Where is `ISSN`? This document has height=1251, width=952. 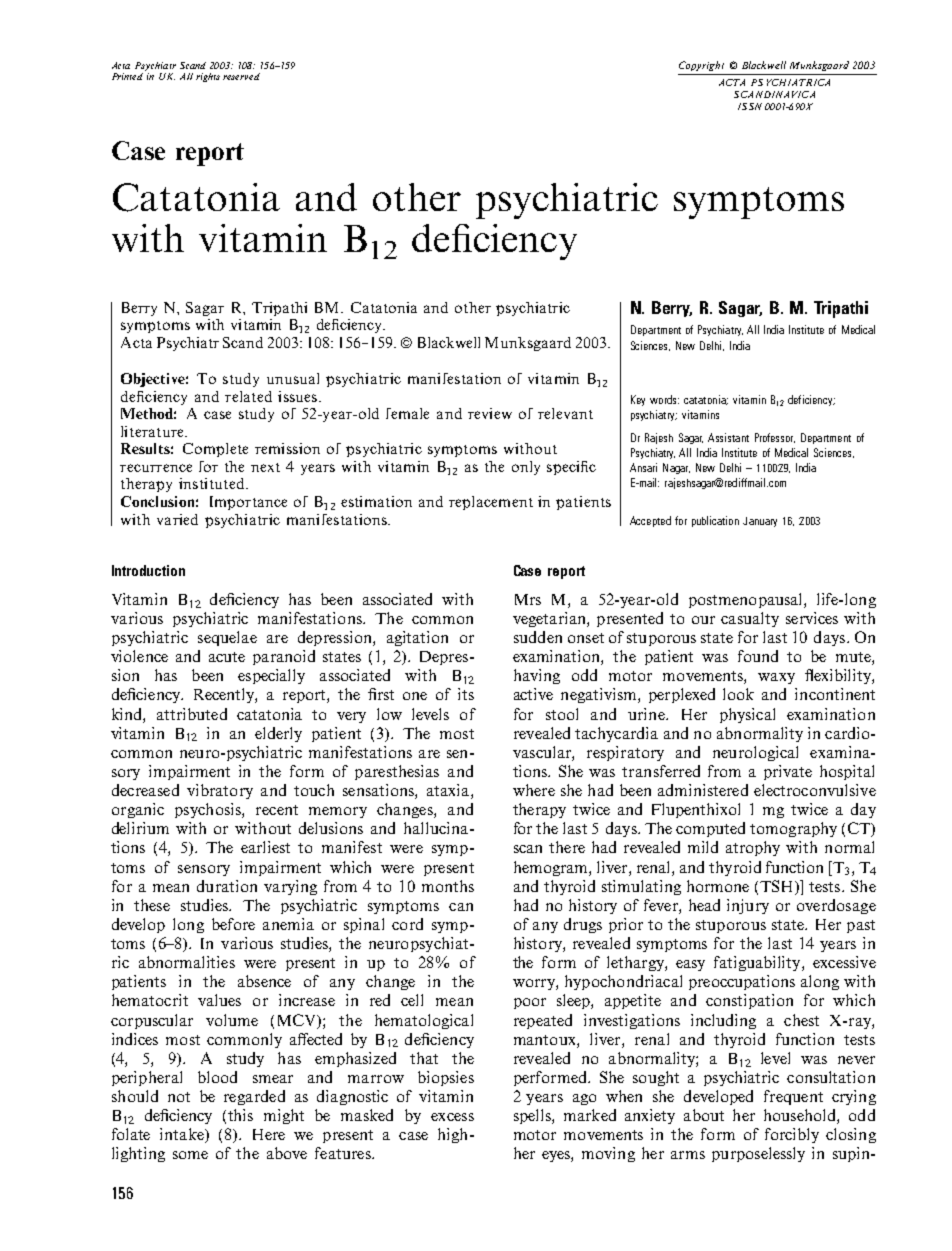 ISSN is located at coordinates (750, 106).
